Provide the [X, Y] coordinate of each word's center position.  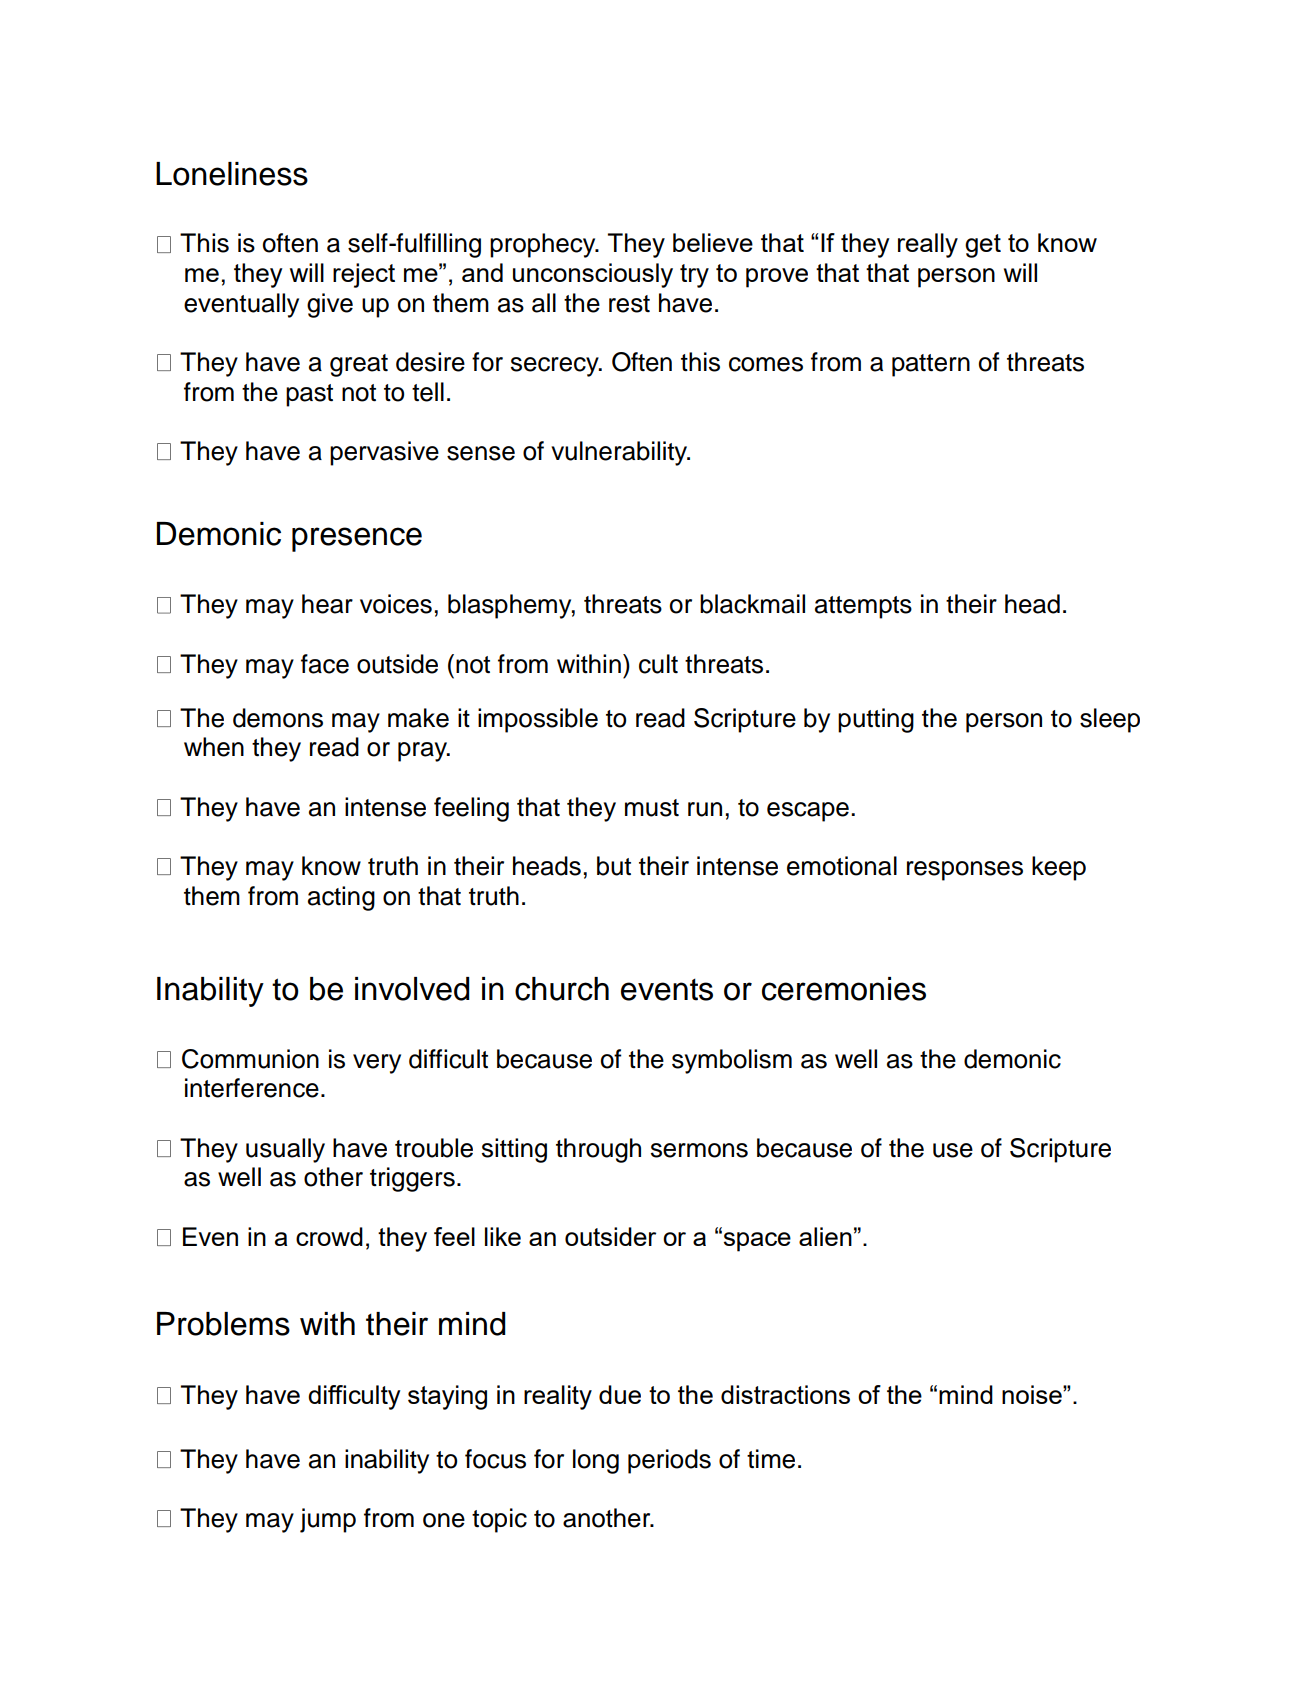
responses [965, 871]
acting [341, 898]
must [652, 808]
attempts [863, 607]
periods [669, 1461]
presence [357, 539]
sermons [699, 1150]
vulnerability [620, 453]
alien [825, 1236]
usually [285, 1150]
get [983, 246]
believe [713, 242]
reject [364, 275]
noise [1033, 1394]
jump [328, 1520]
